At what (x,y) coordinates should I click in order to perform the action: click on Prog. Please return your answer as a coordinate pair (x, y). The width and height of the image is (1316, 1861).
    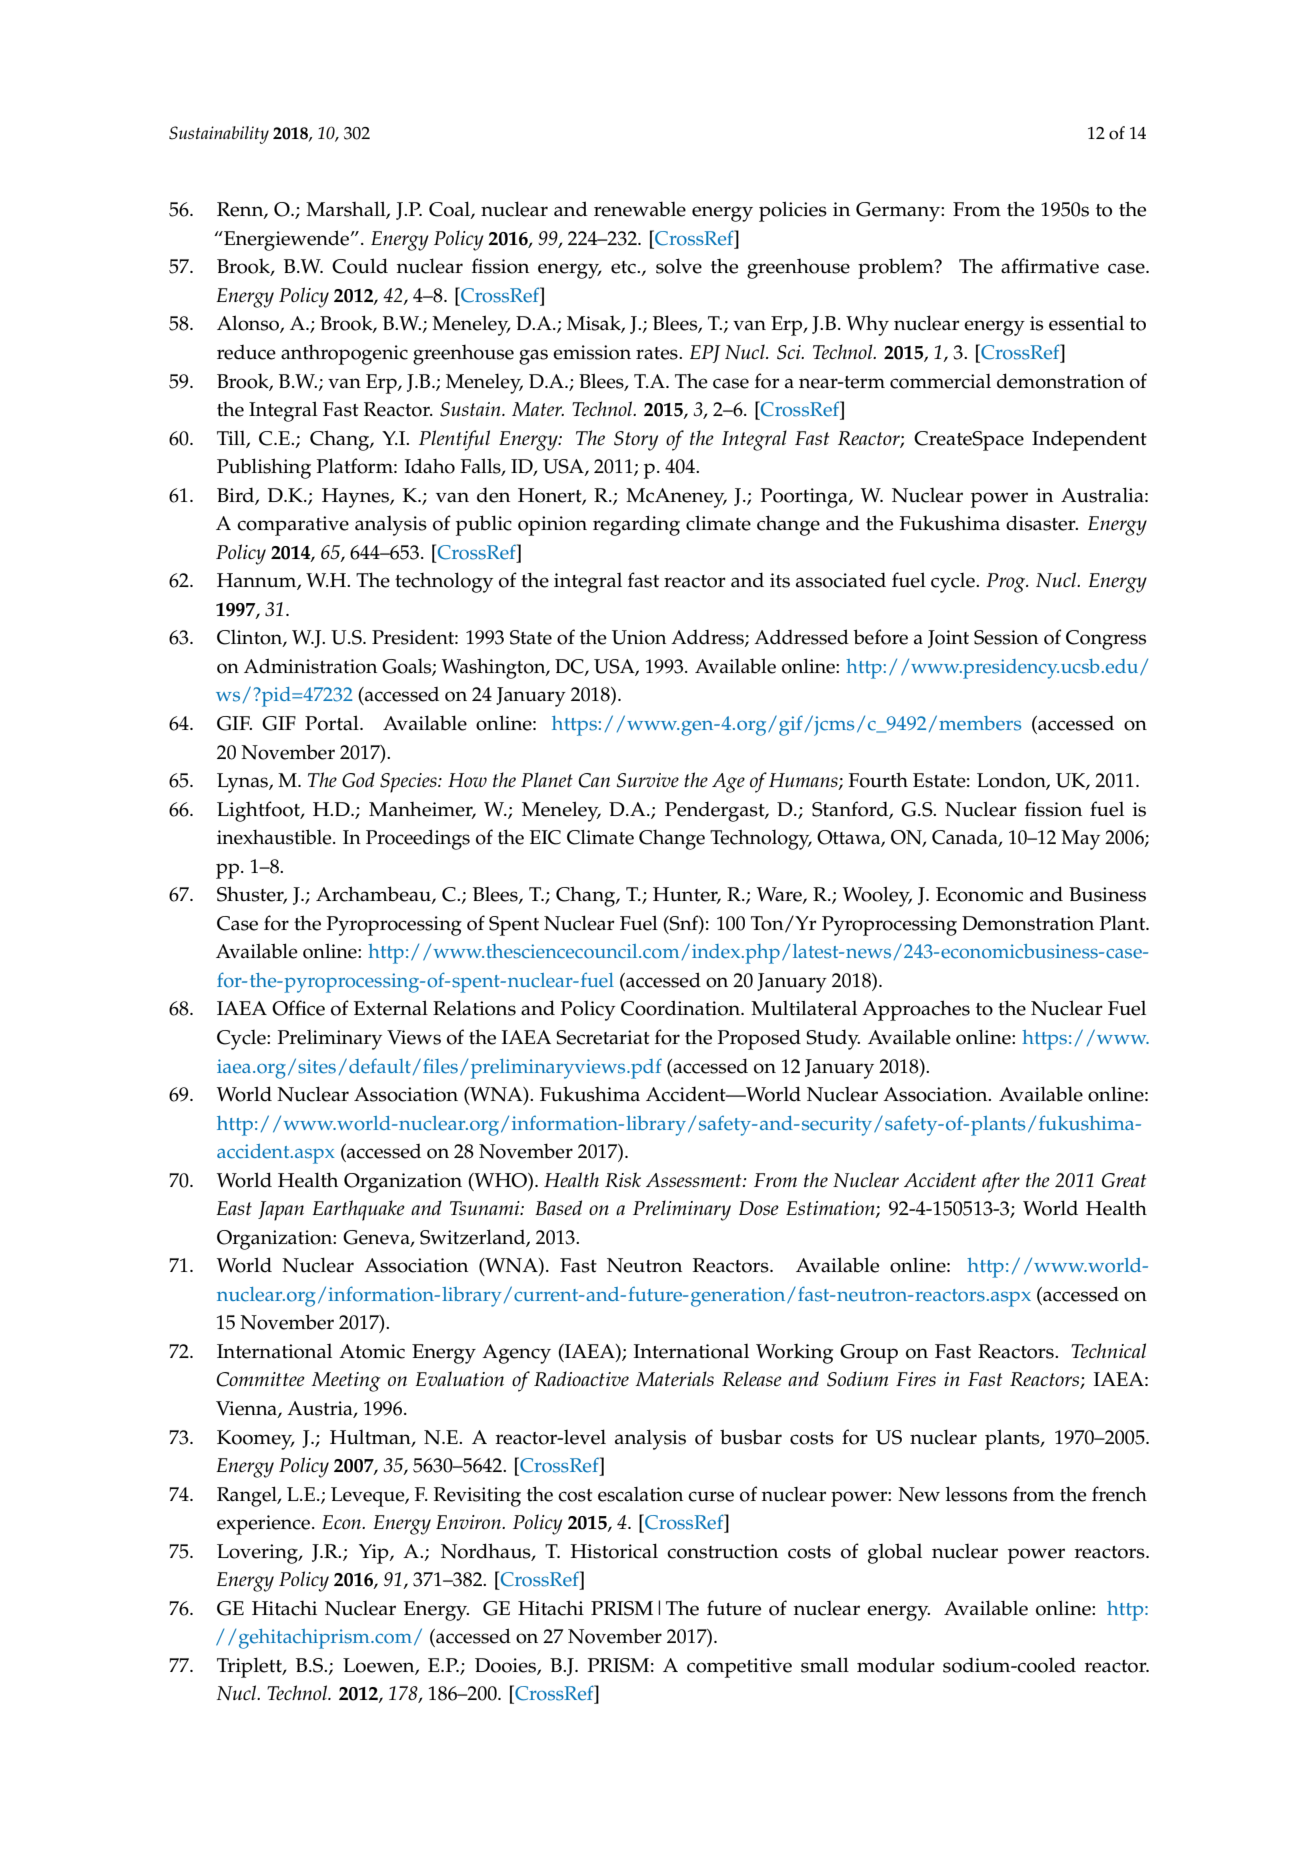
    Looking at the image, I should click on (1007, 583).
